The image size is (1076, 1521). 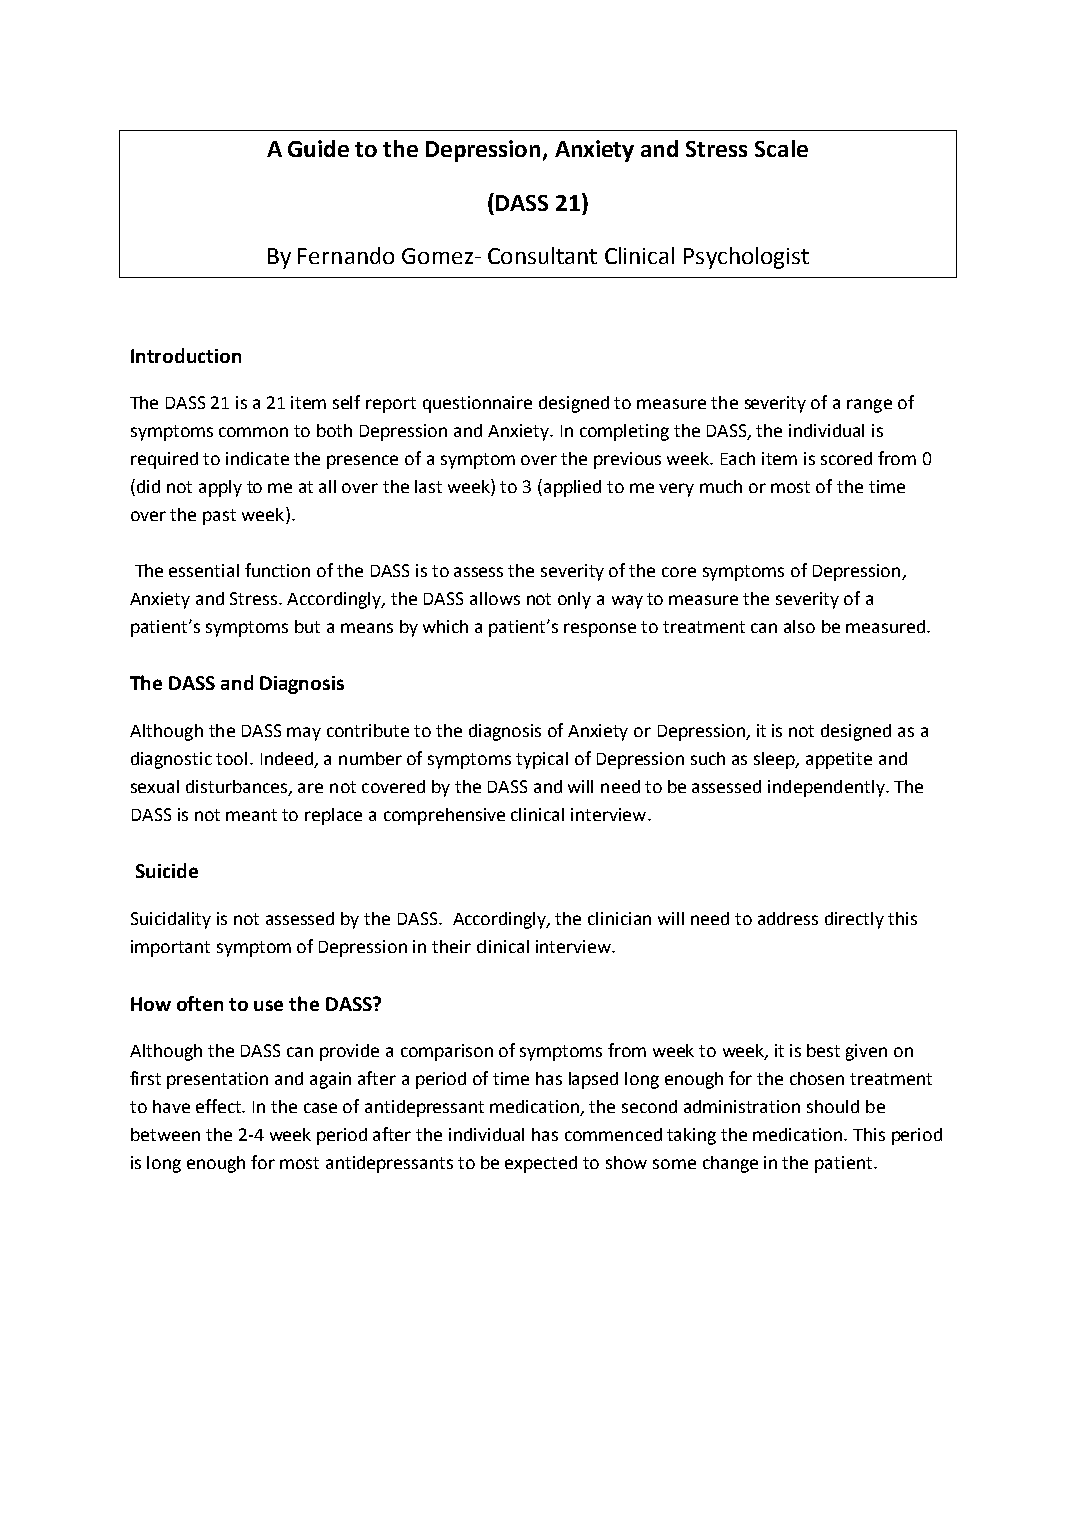 What do you see at coordinates (346, 255) in the screenshot?
I see `Fernando` at bounding box center [346, 255].
